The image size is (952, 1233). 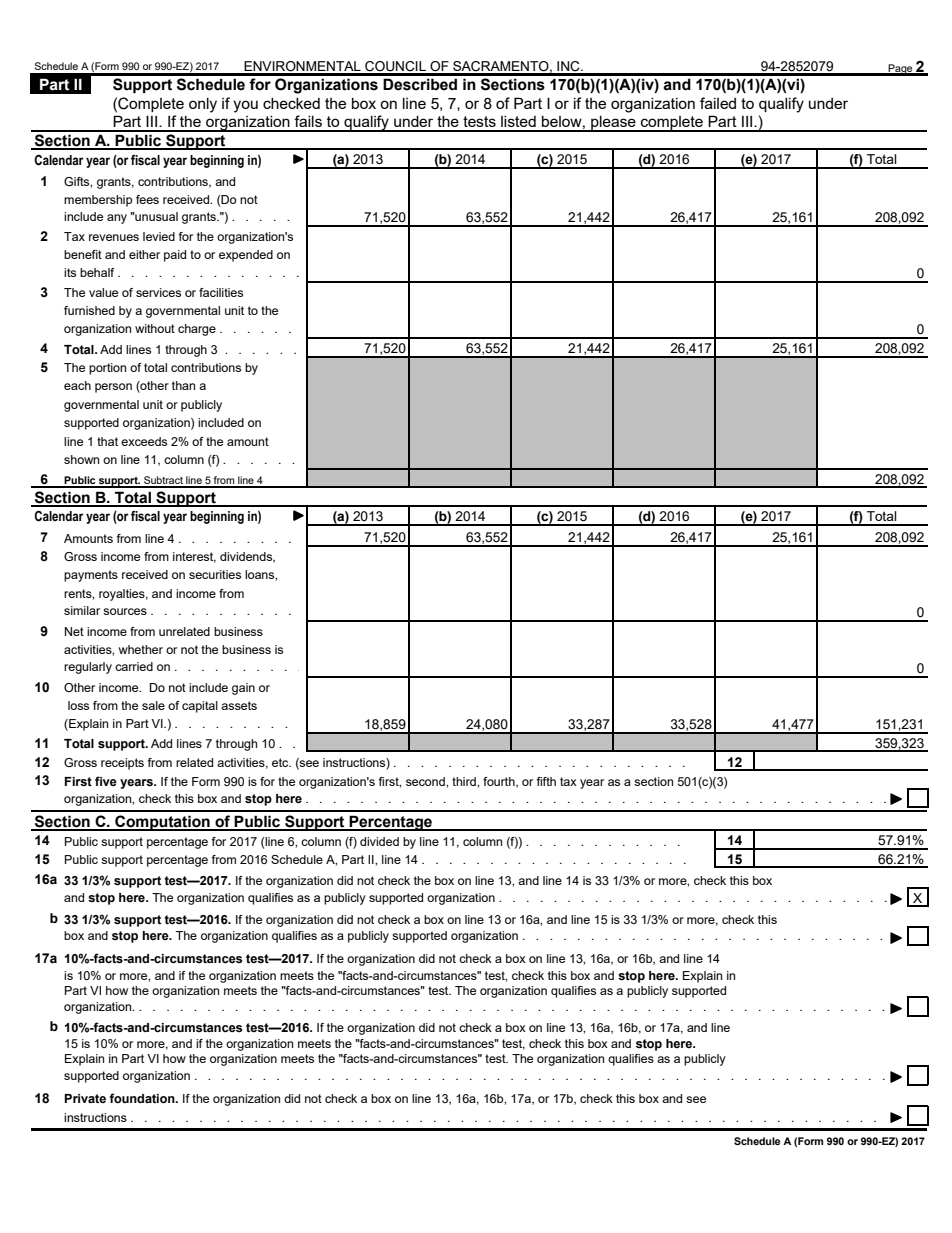 What do you see at coordinates (613, 124) in the image?
I see `please` at bounding box center [613, 124].
